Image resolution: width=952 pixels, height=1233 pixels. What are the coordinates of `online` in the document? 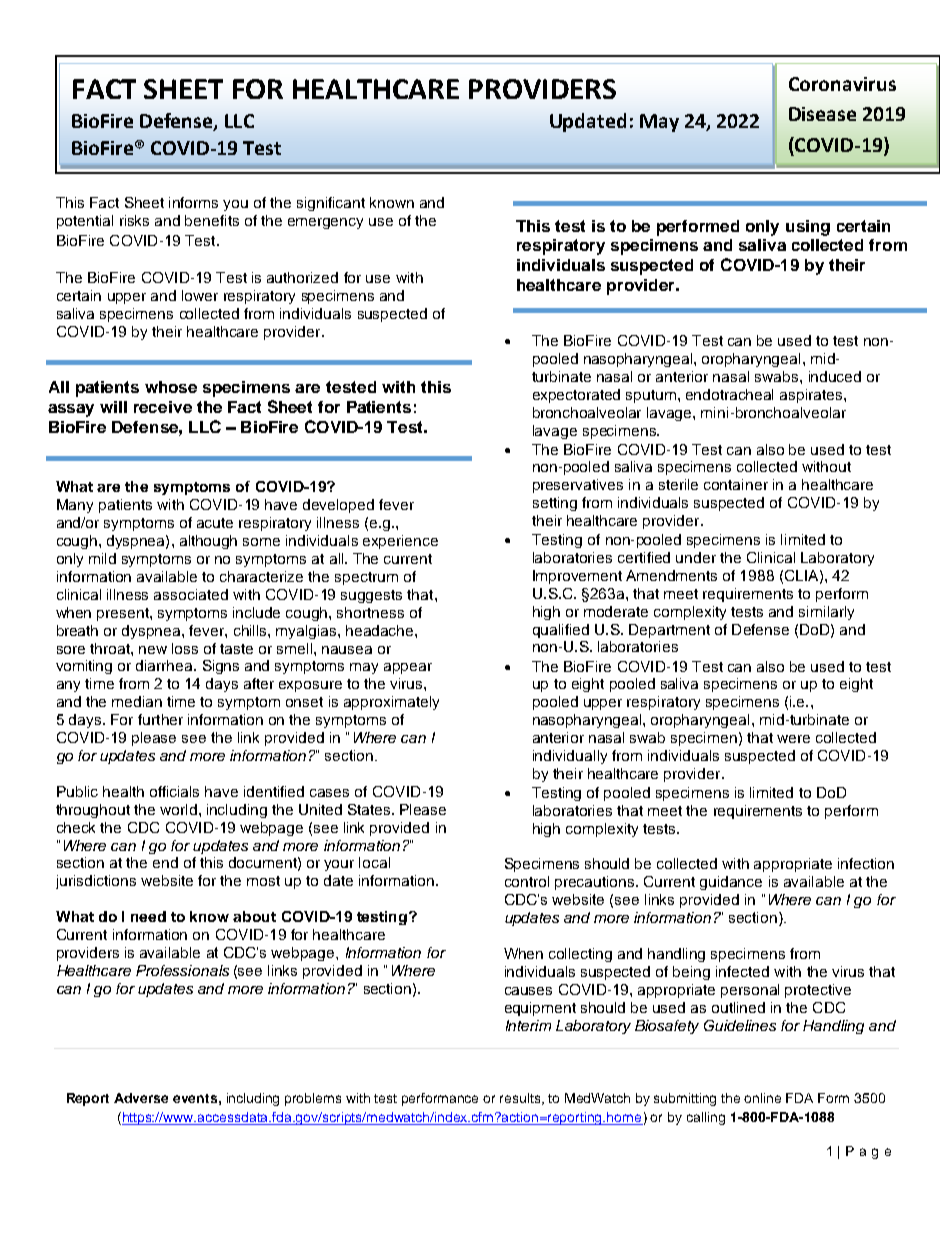 It's located at (762, 1098).
